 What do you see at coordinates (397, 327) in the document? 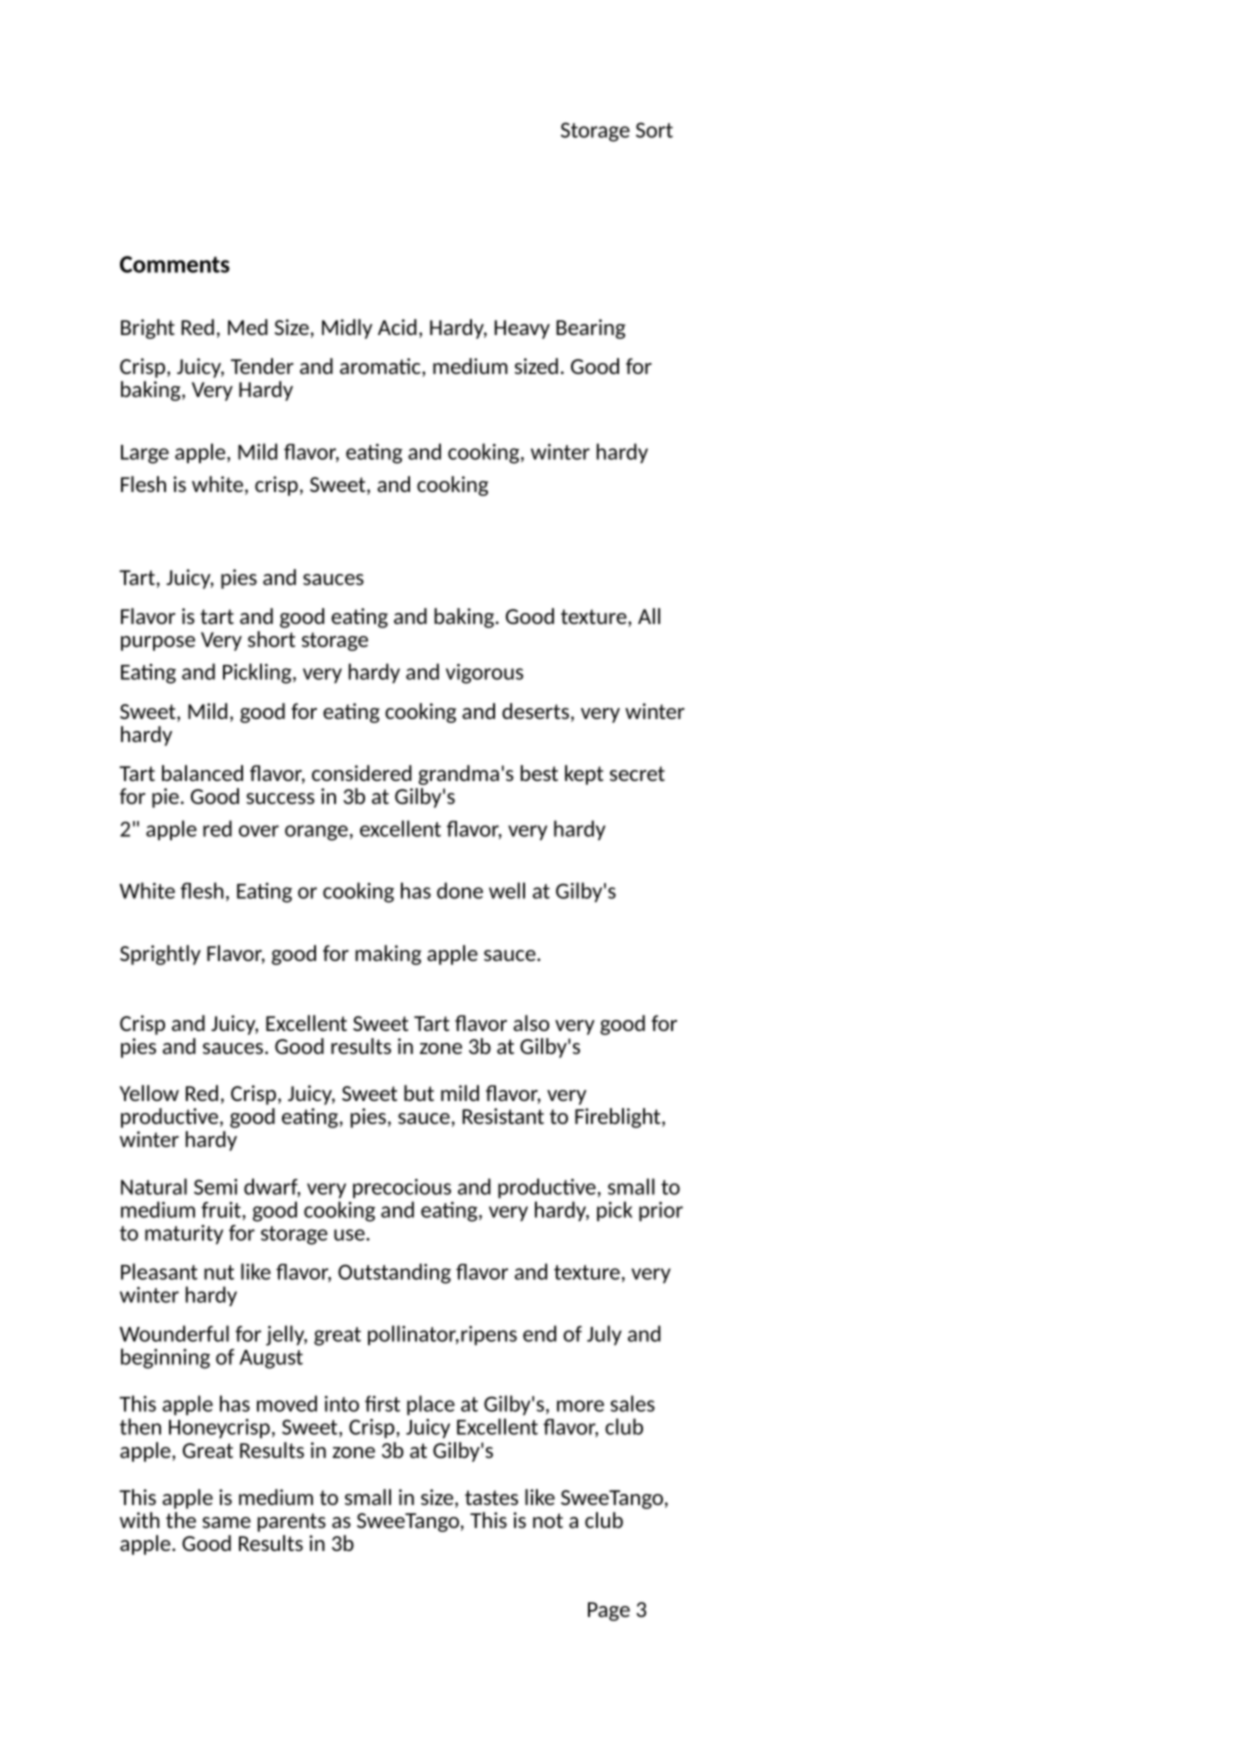
I see `Acid` at bounding box center [397, 327].
